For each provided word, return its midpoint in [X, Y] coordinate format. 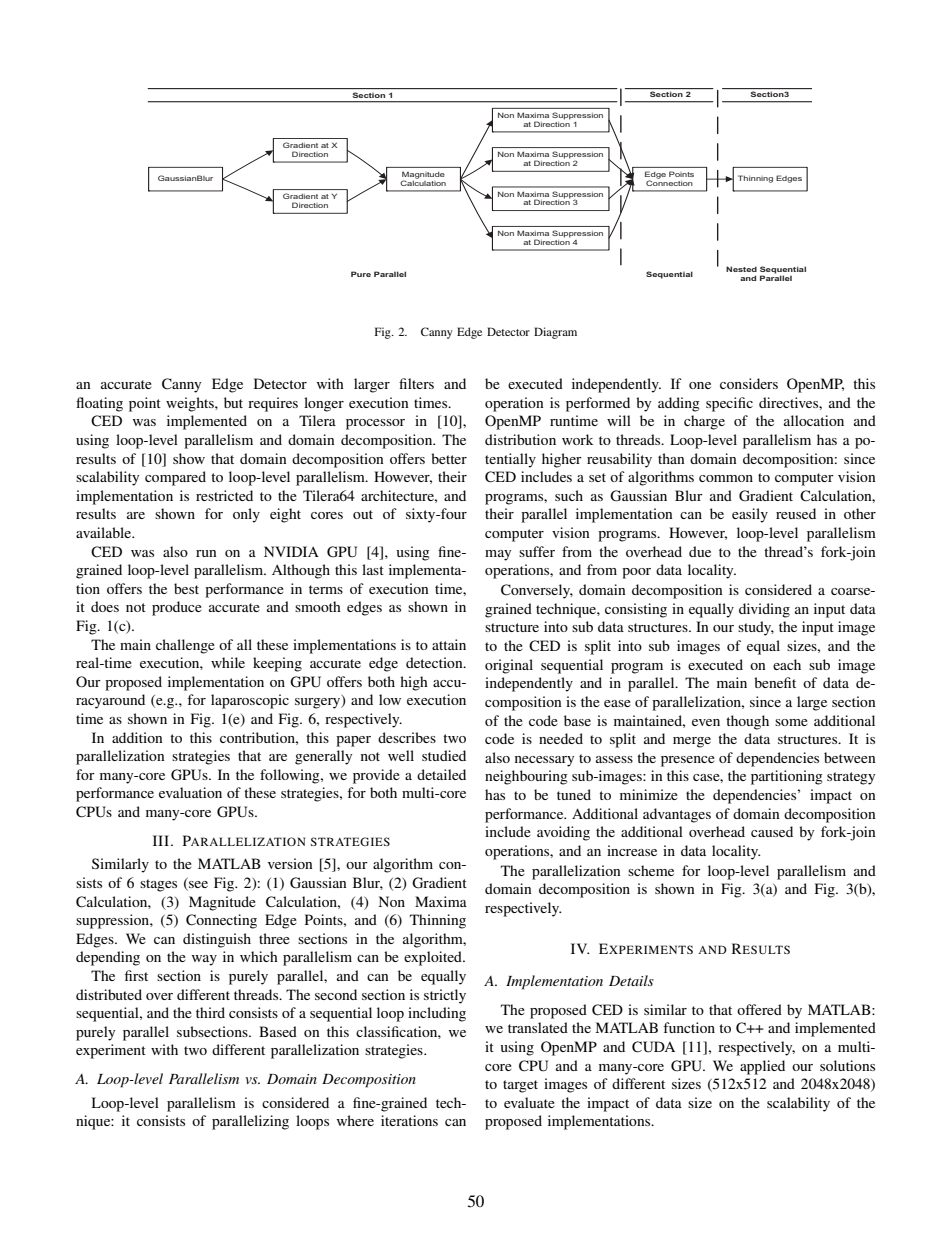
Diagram [555, 333]
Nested [741, 269]
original [509, 666]
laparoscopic [250, 701]
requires [273, 404]
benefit [775, 682]
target [520, 1086]
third [210, 1012]
